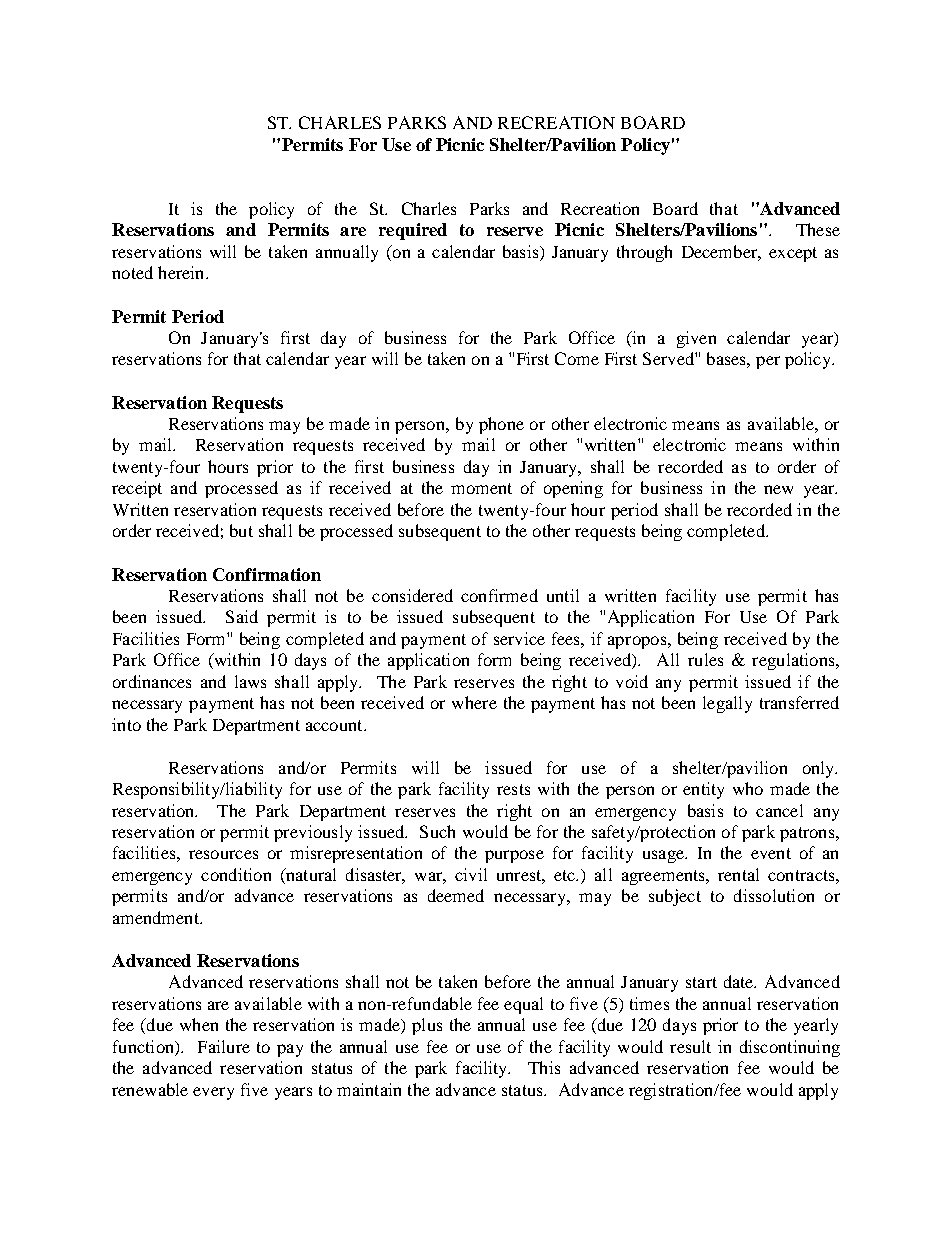  What do you see at coordinates (793, 254) in the screenshot?
I see `except` at bounding box center [793, 254].
